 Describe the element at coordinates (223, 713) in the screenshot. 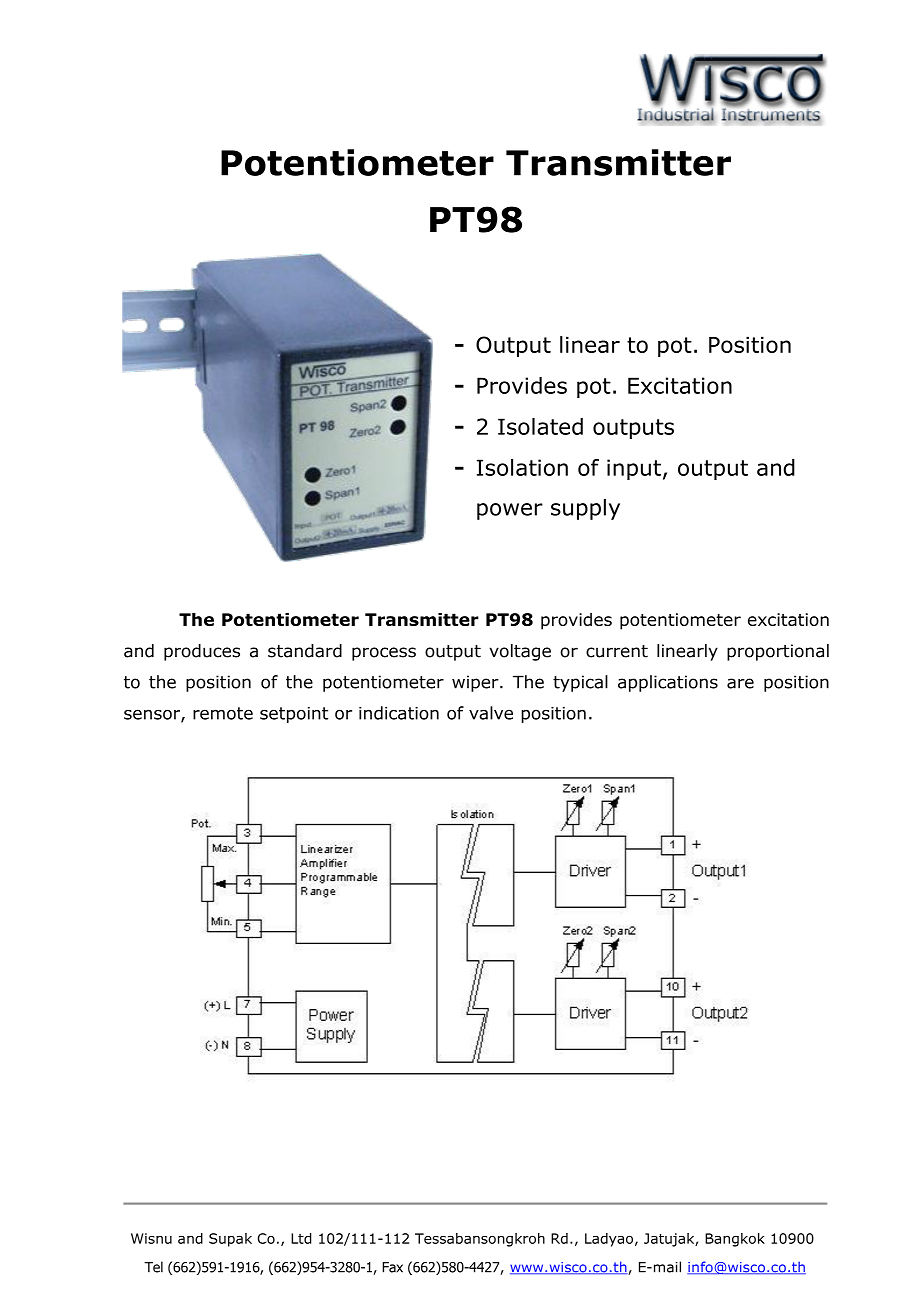

I see `remote` at that location.
